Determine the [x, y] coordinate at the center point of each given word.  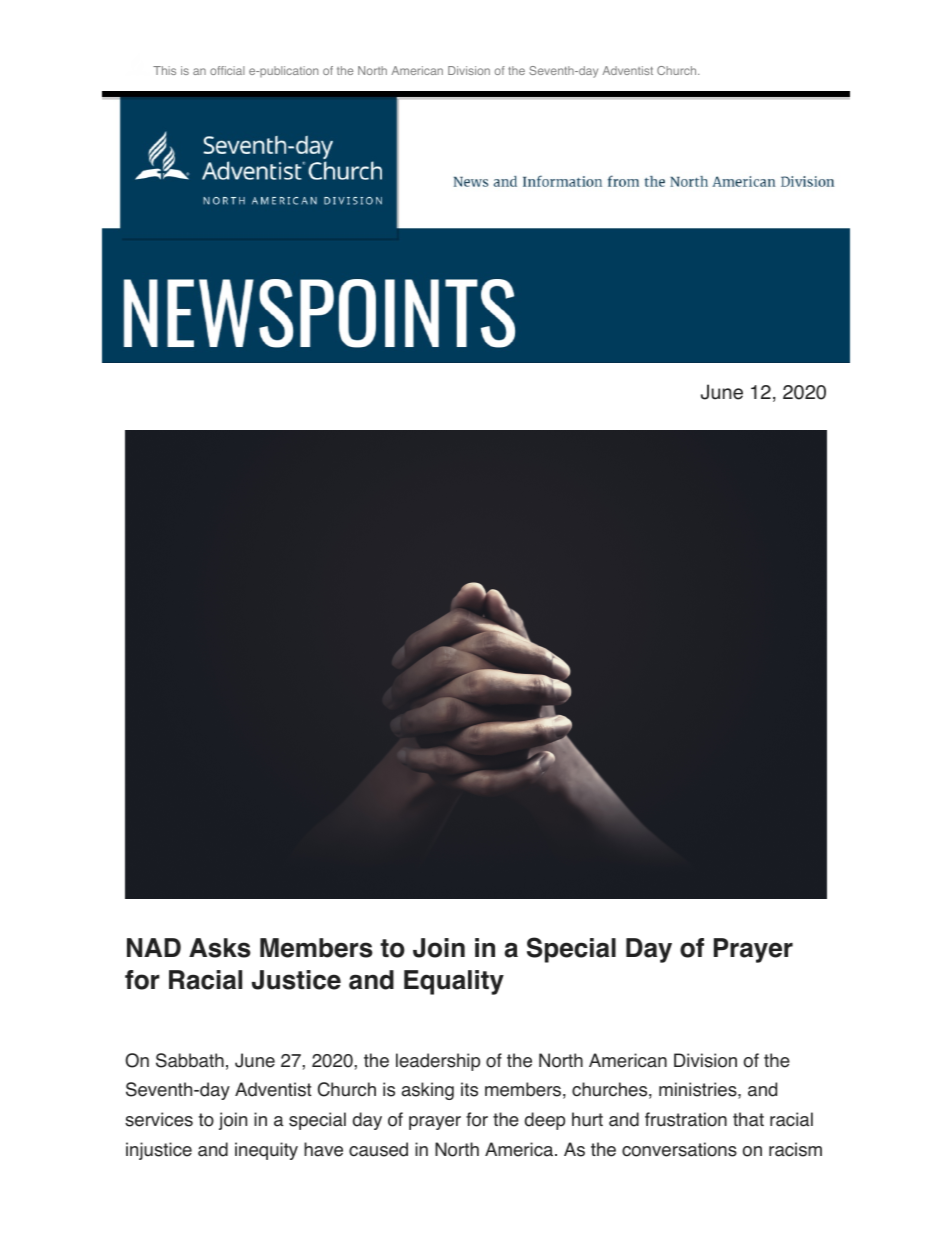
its [469, 1089]
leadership [438, 1062]
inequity [266, 1151]
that [748, 1119]
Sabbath [190, 1060]
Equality [454, 982]
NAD [154, 947]
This [164, 70]
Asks [220, 948]
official [227, 70]
